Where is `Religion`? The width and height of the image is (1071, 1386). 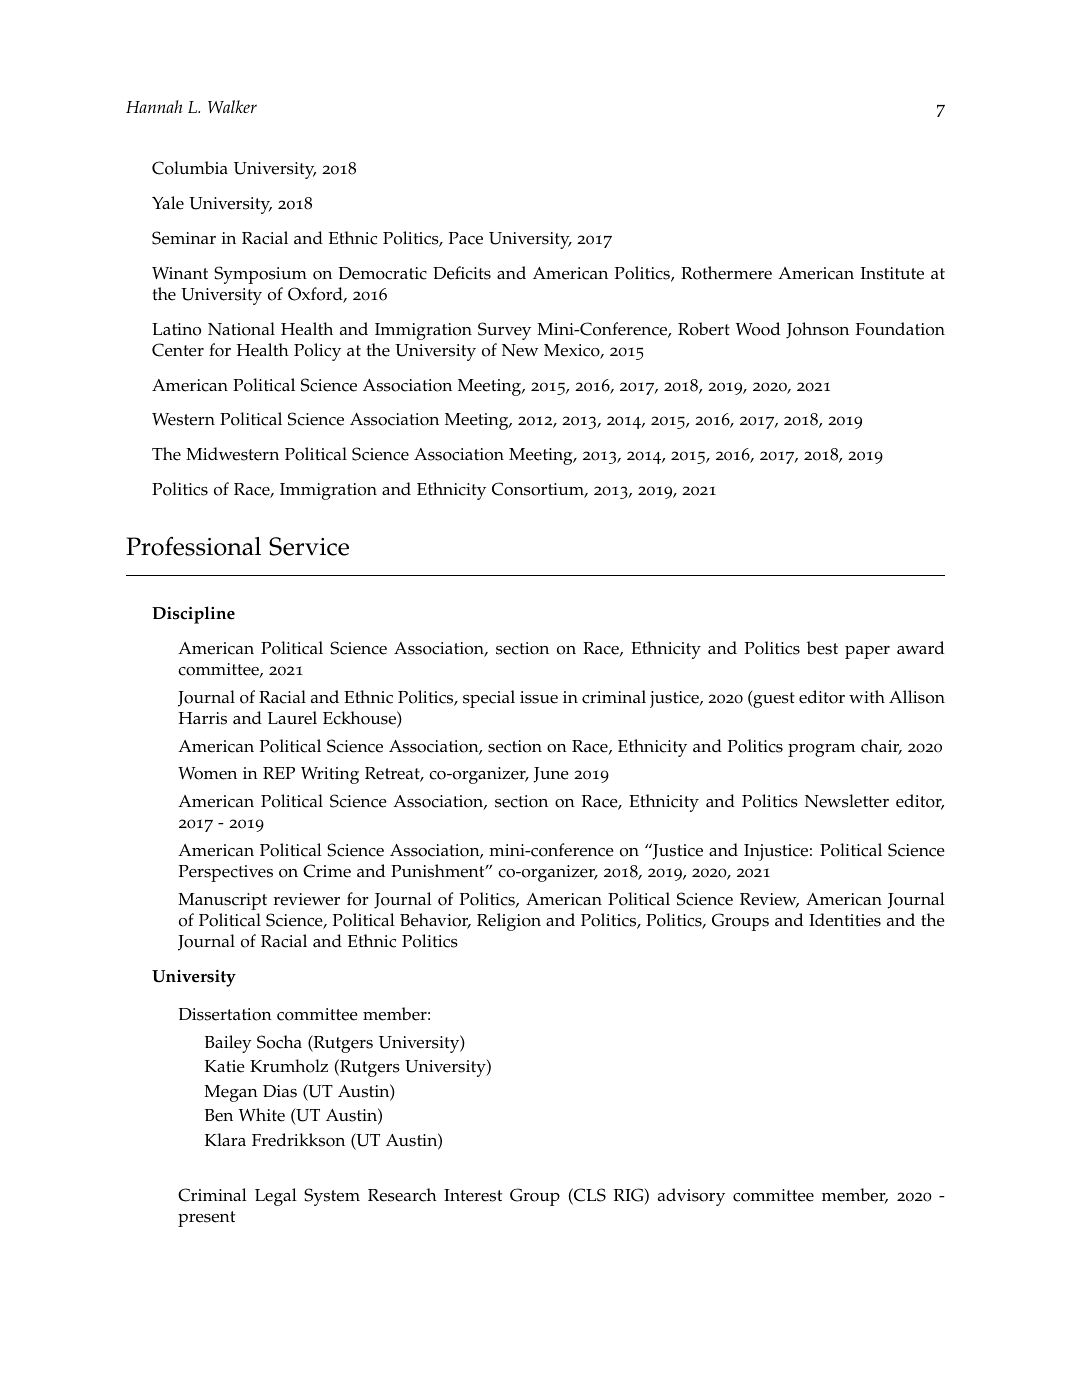 Religion is located at coordinates (509, 922).
